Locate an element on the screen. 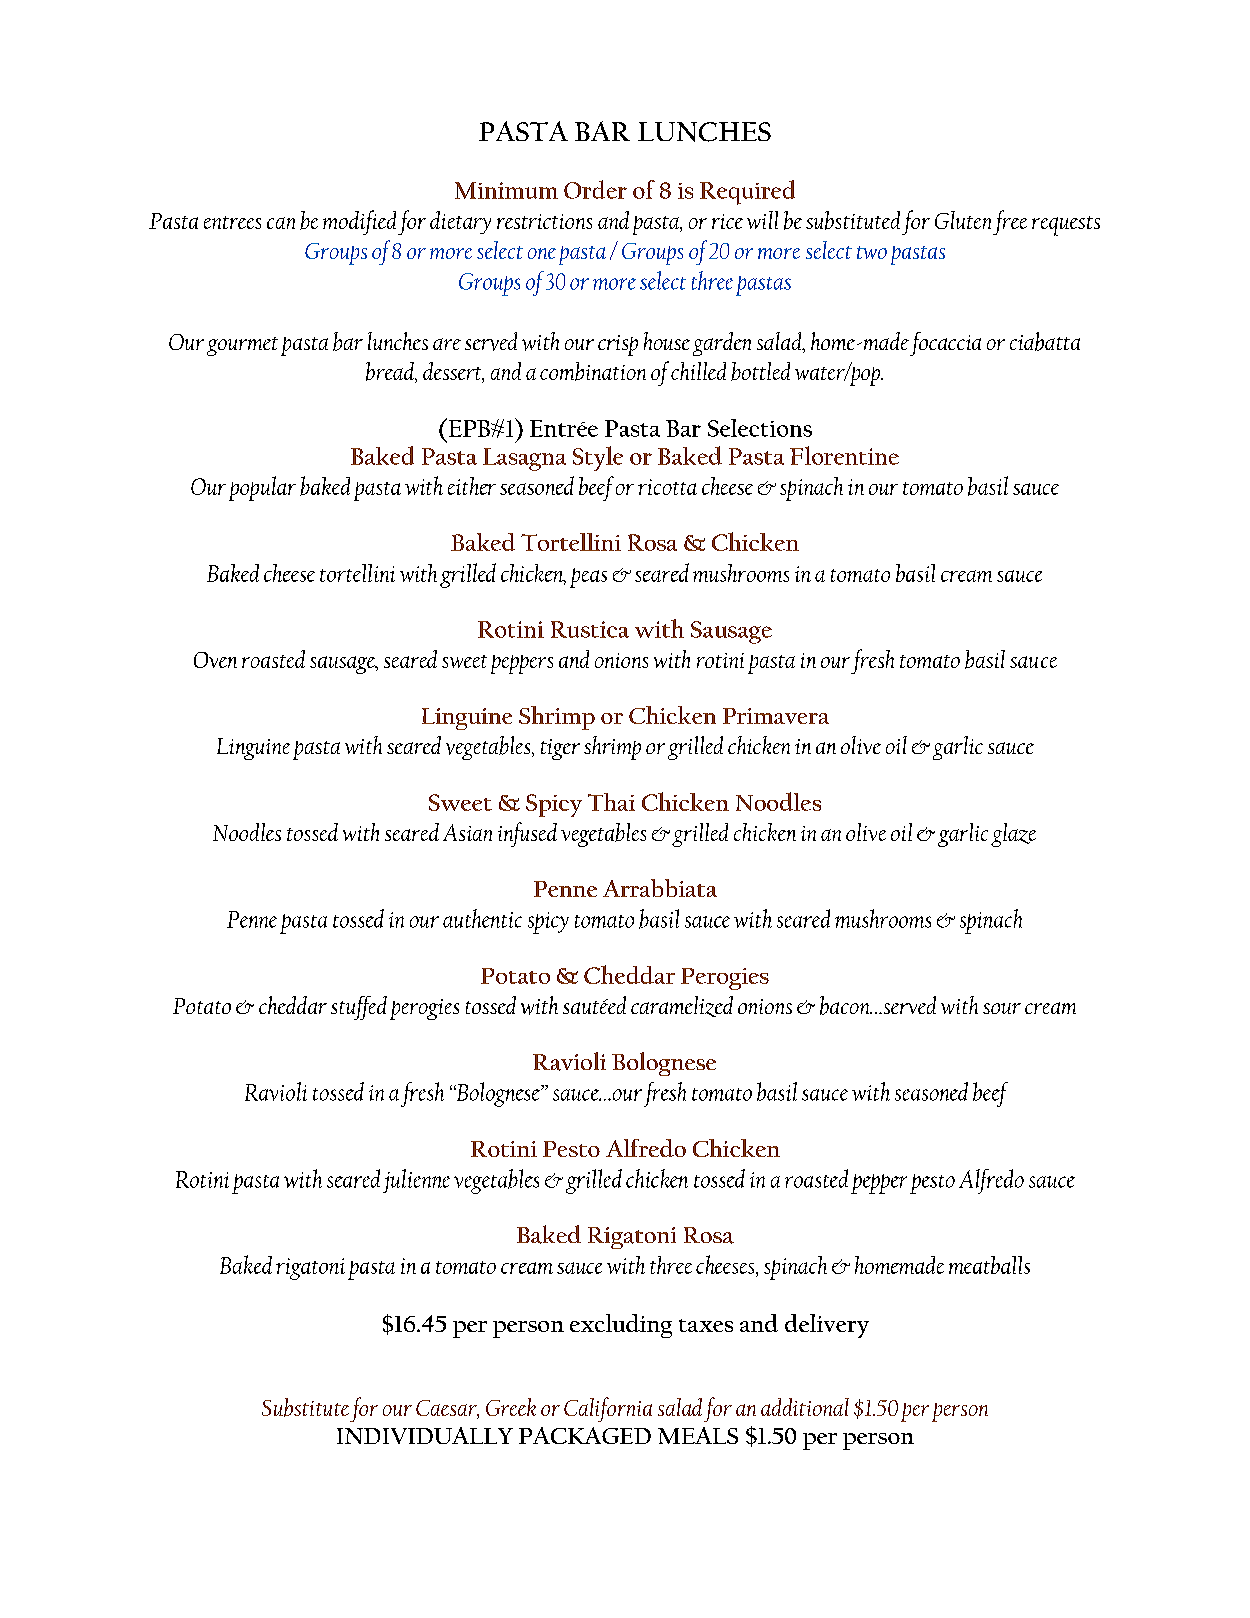  glaze is located at coordinates (1013, 835).
